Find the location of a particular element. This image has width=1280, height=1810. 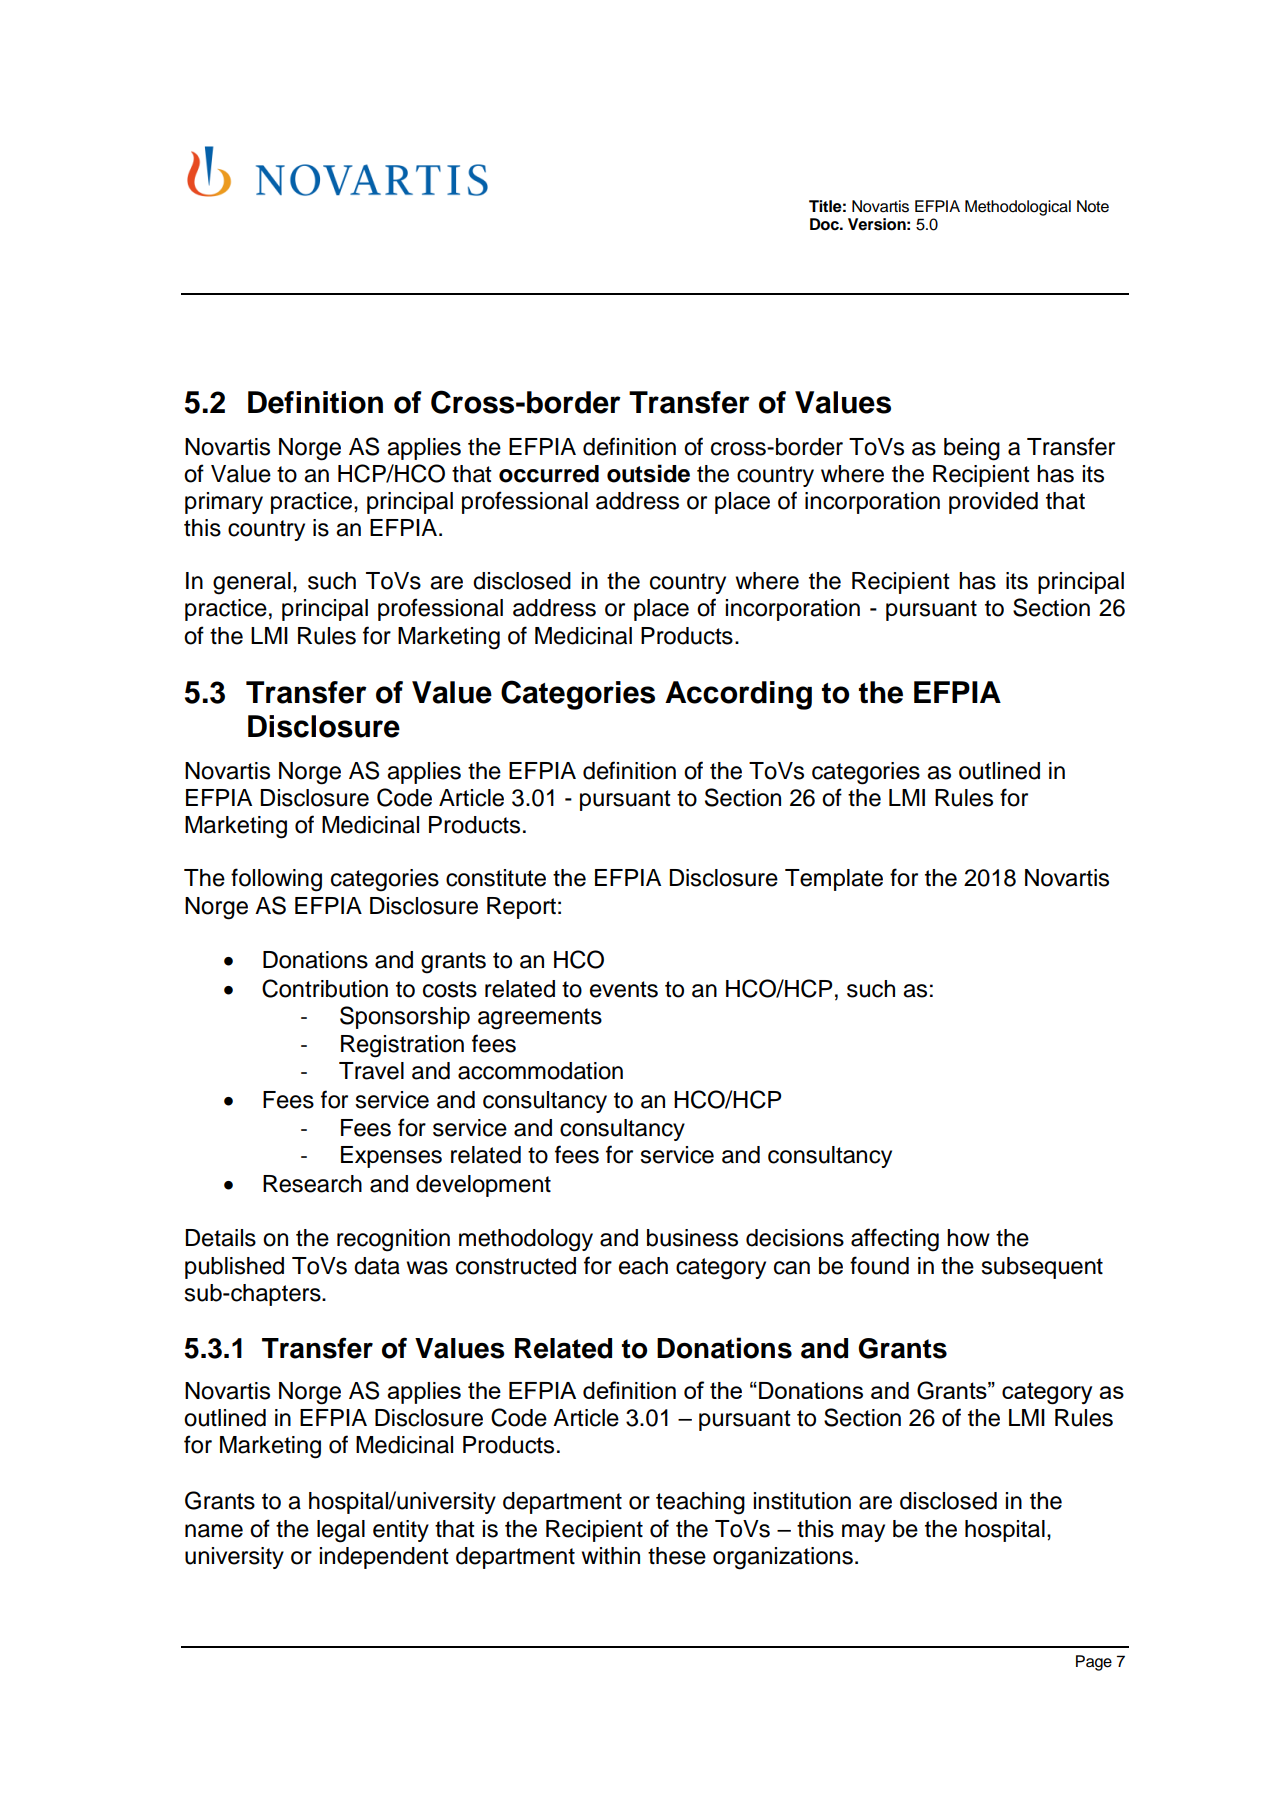

these is located at coordinates (677, 1556).
